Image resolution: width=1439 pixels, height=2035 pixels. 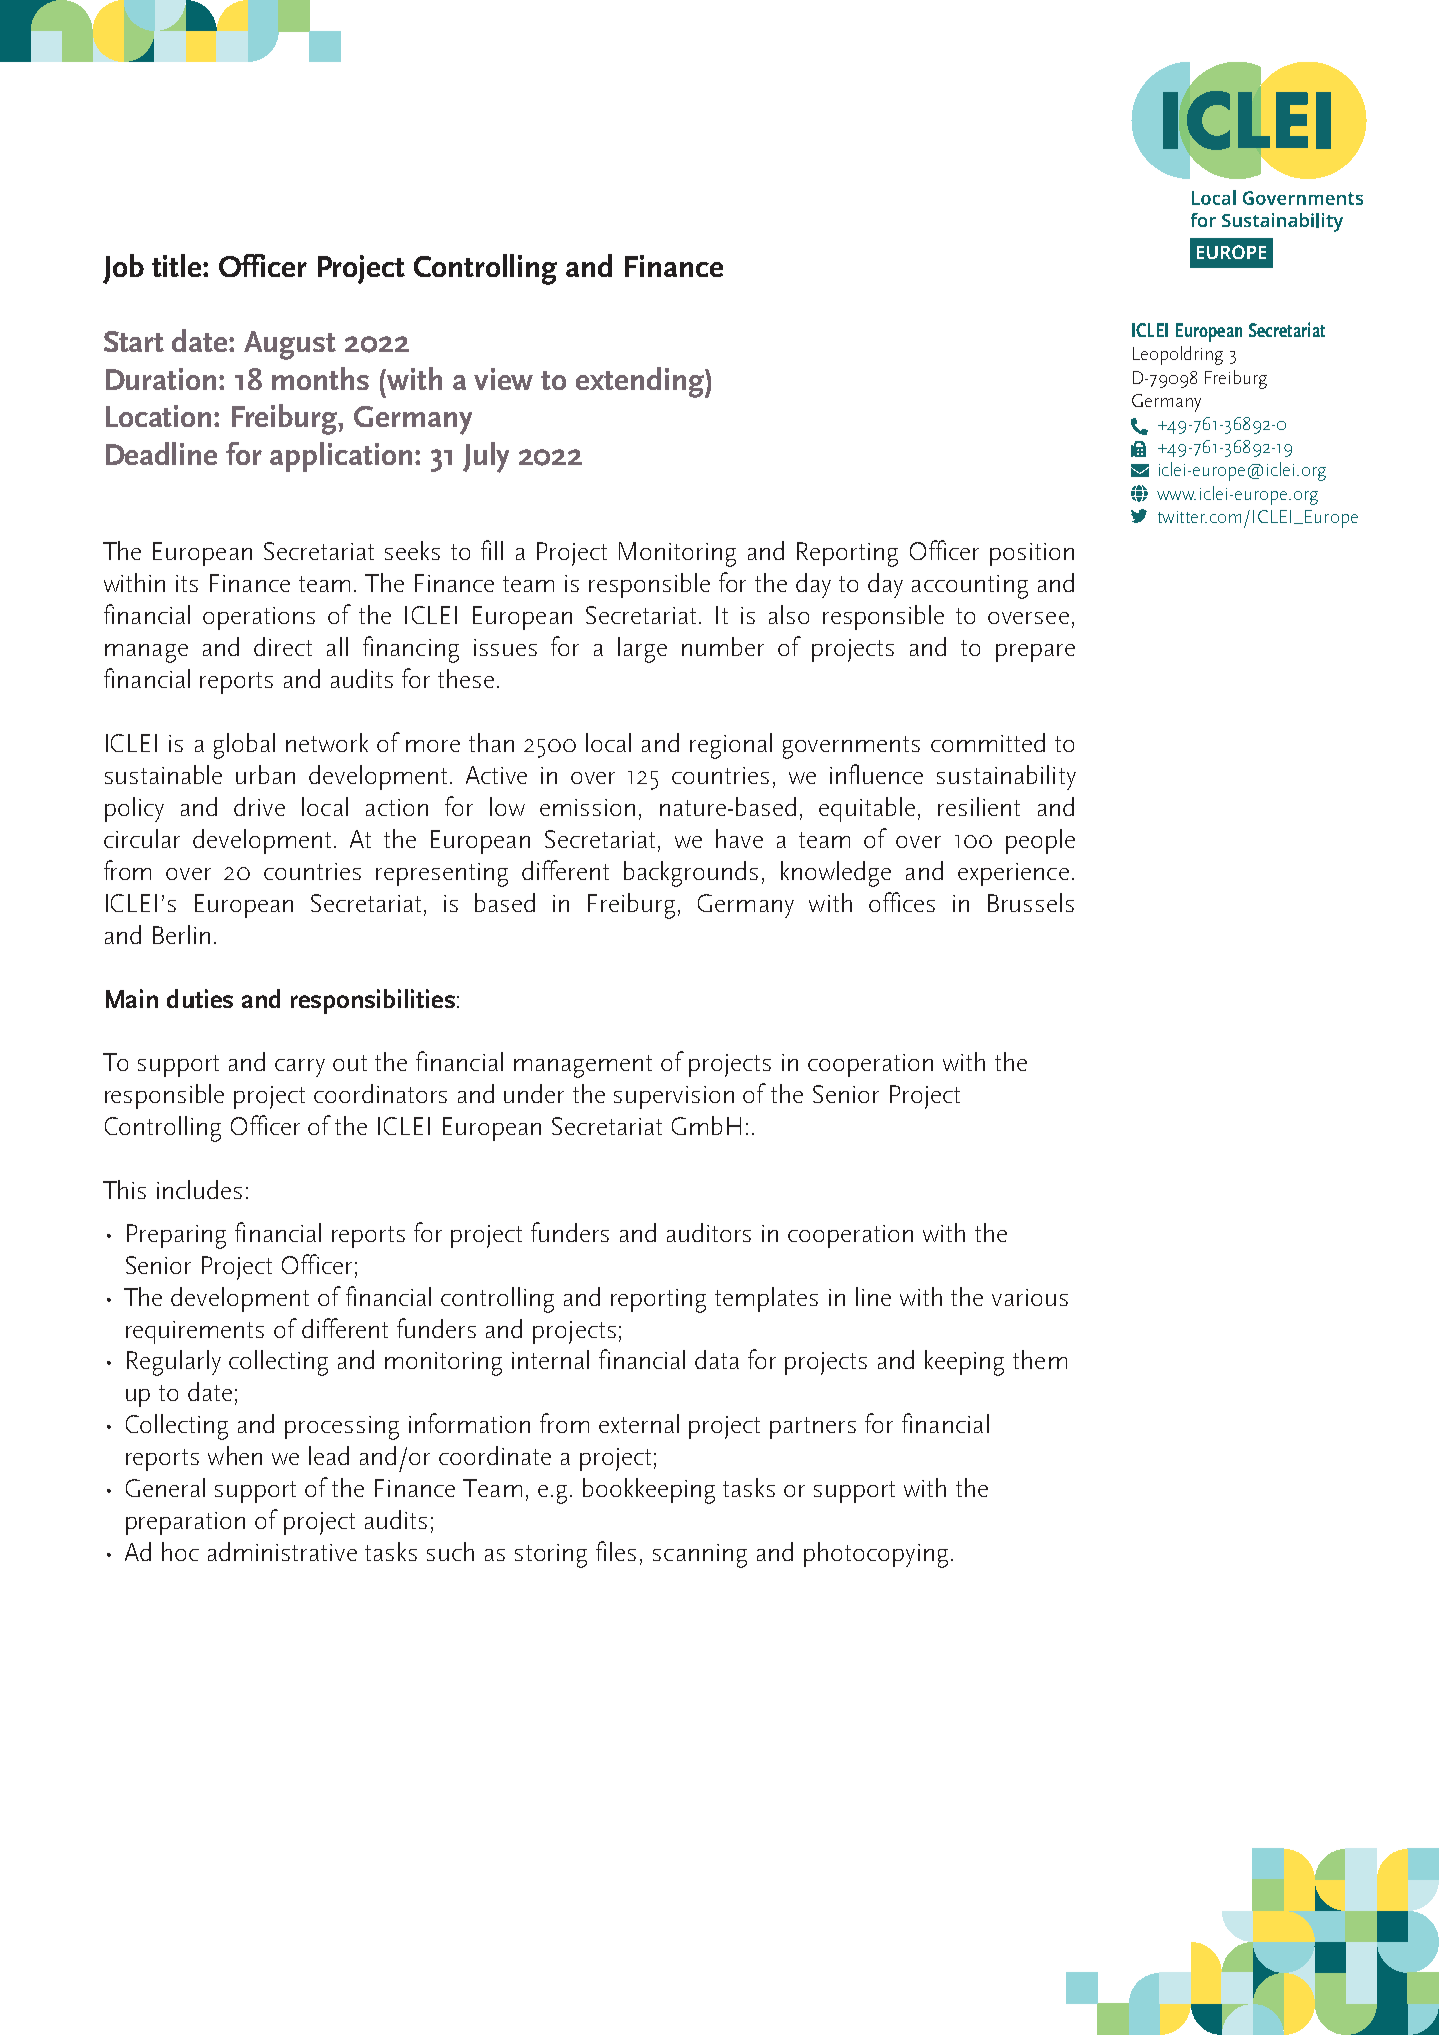 What do you see at coordinates (902, 902) in the document?
I see `offices` at bounding box center [902, 902].
